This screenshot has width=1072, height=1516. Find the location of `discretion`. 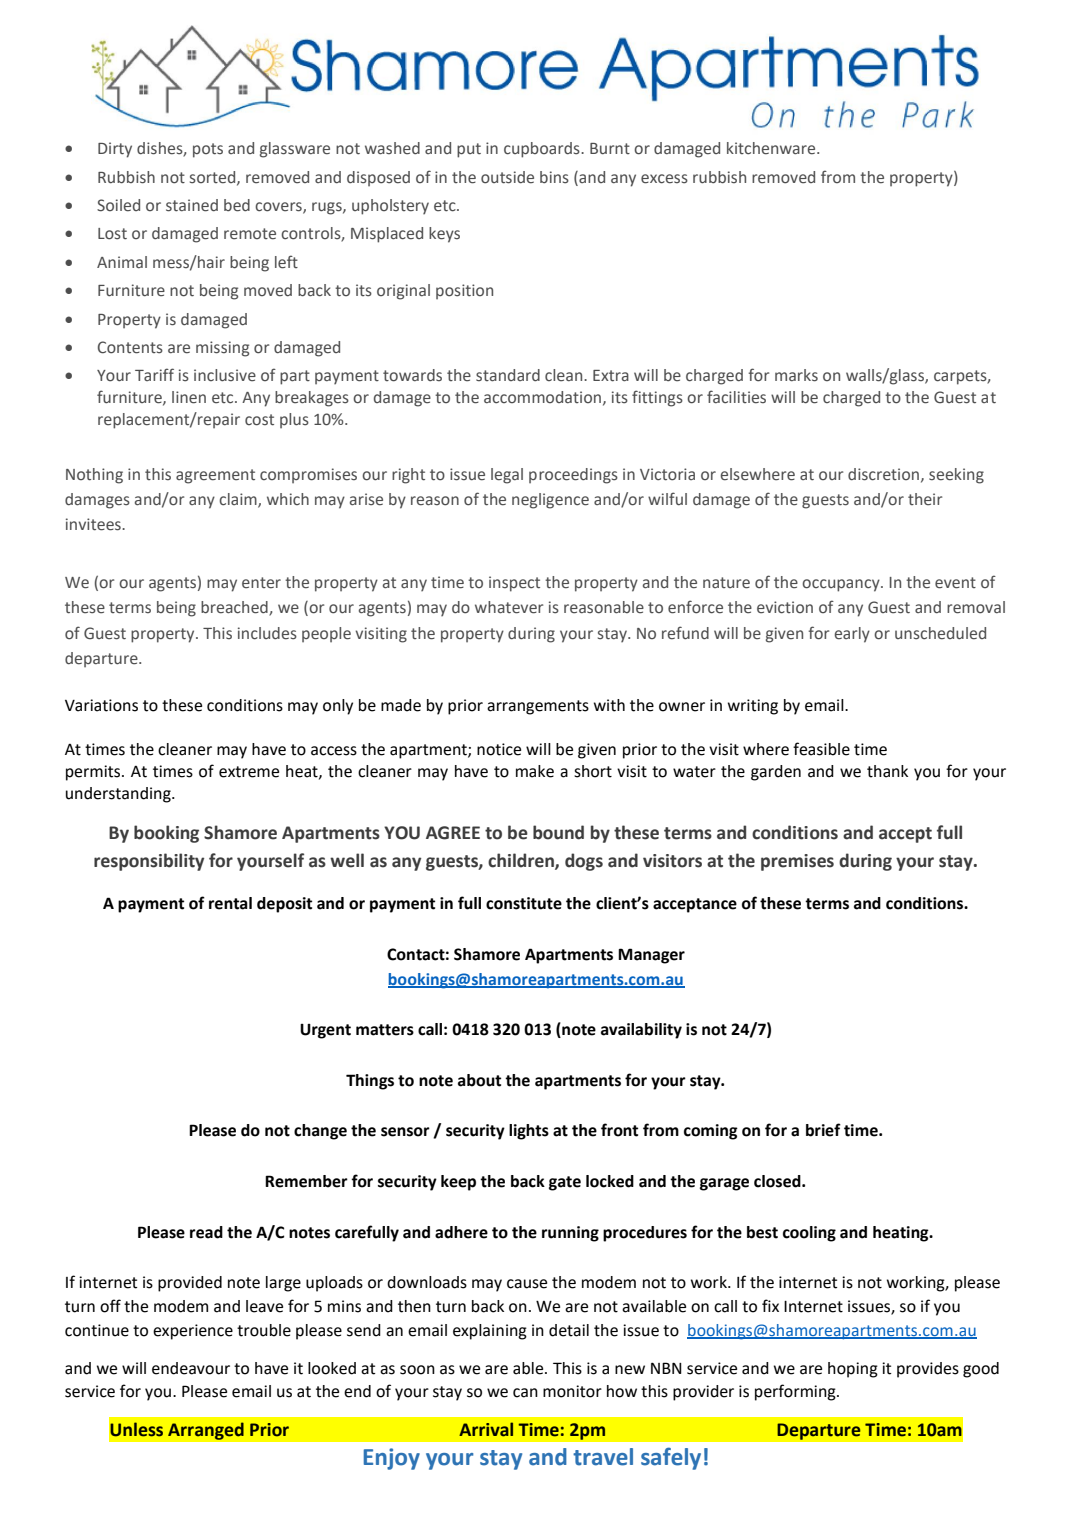

discretion is located at coordinates (885, 475).
